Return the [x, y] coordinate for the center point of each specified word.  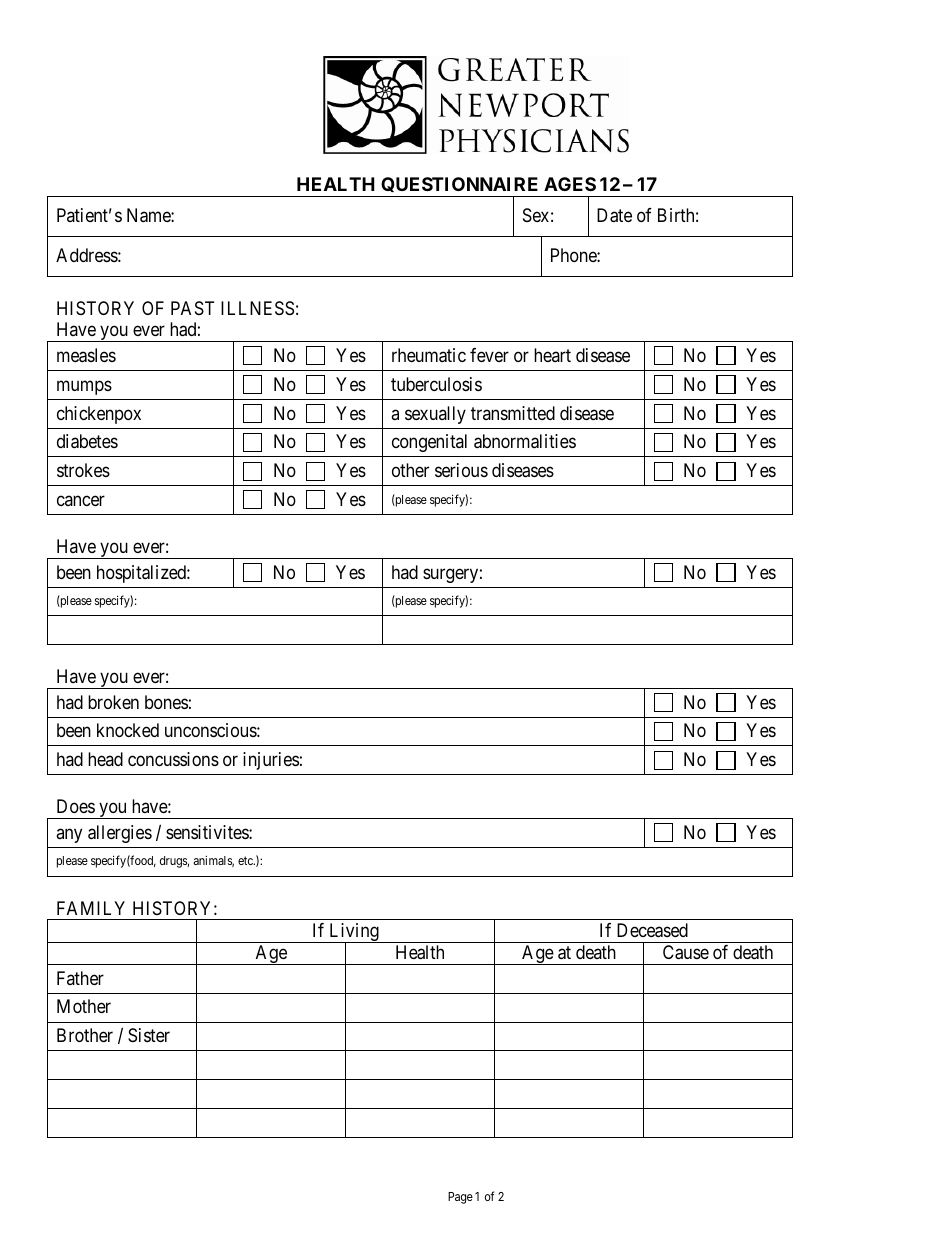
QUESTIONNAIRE [460, 187]
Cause [686, 952]
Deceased [652, 930]
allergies [120, 834]
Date [614, 215]
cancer [81, 500]
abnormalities [525, 441]
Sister [149, 1035]
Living [354, 933]
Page [460, 1198]
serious [461, 470]
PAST [192, 308]
